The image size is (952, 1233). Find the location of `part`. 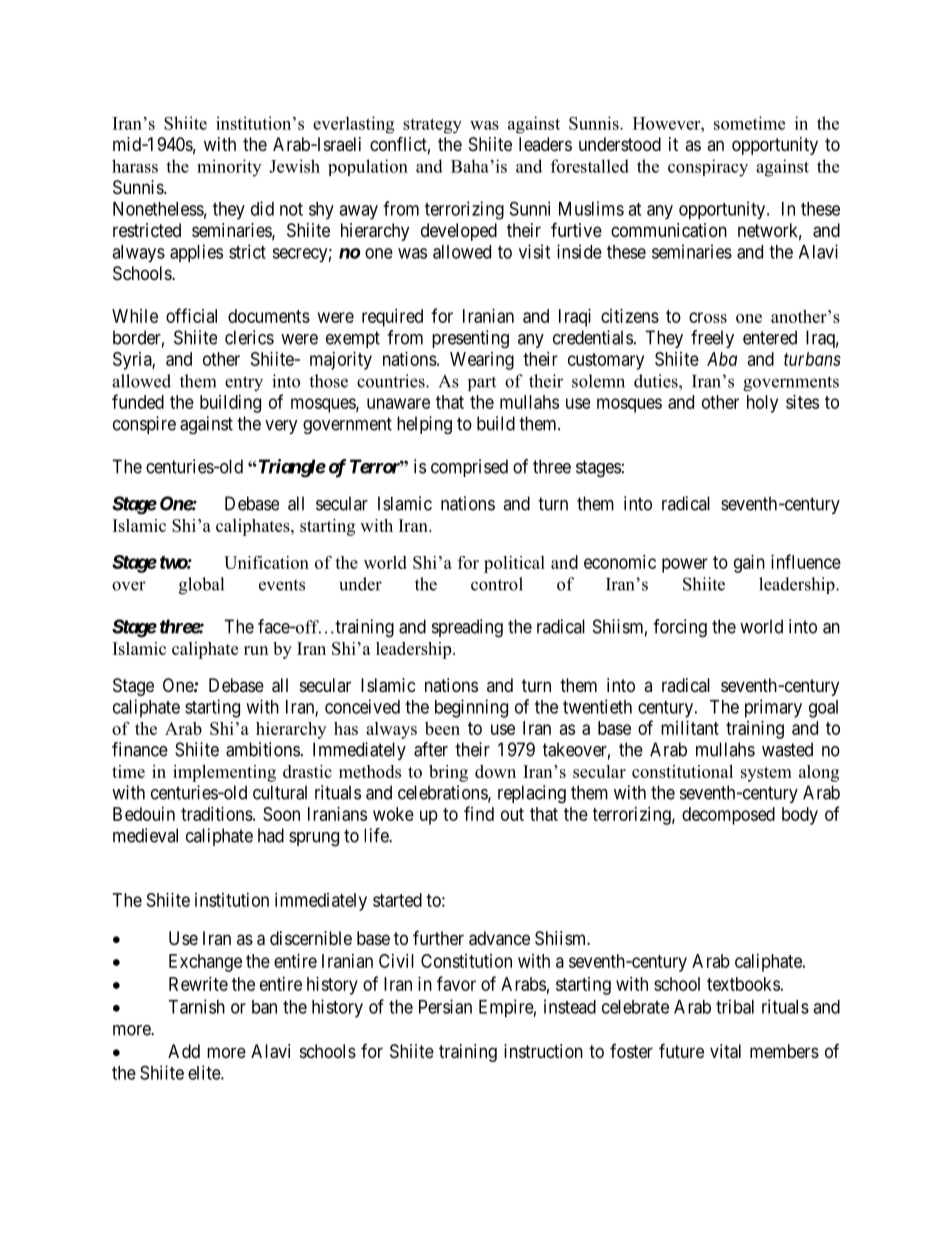

part is located at coordinates (482, 383).
